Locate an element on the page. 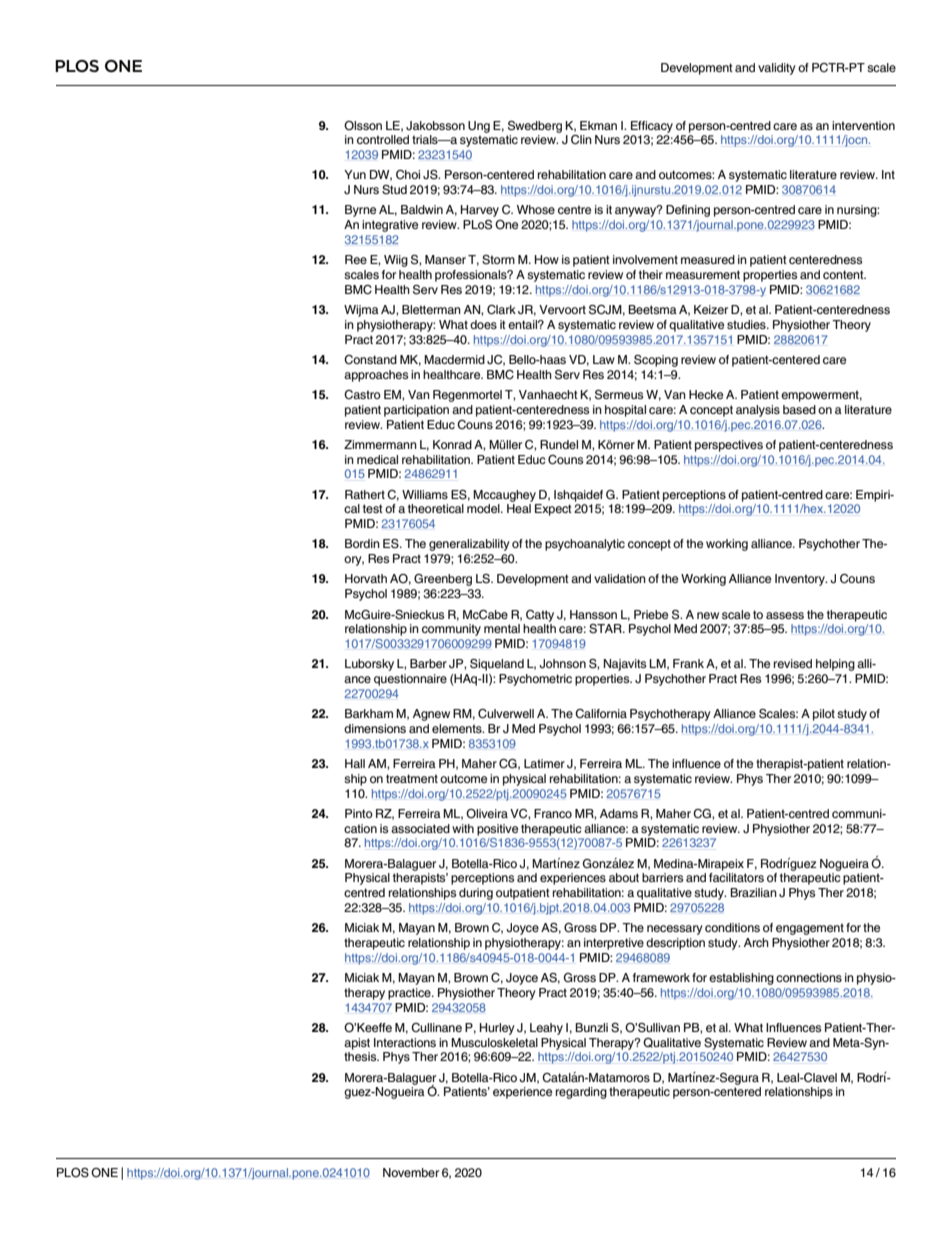 Image resolution: width=952 pixels, height=1233 pixels. Barber is located at coordinates (428, 663).
